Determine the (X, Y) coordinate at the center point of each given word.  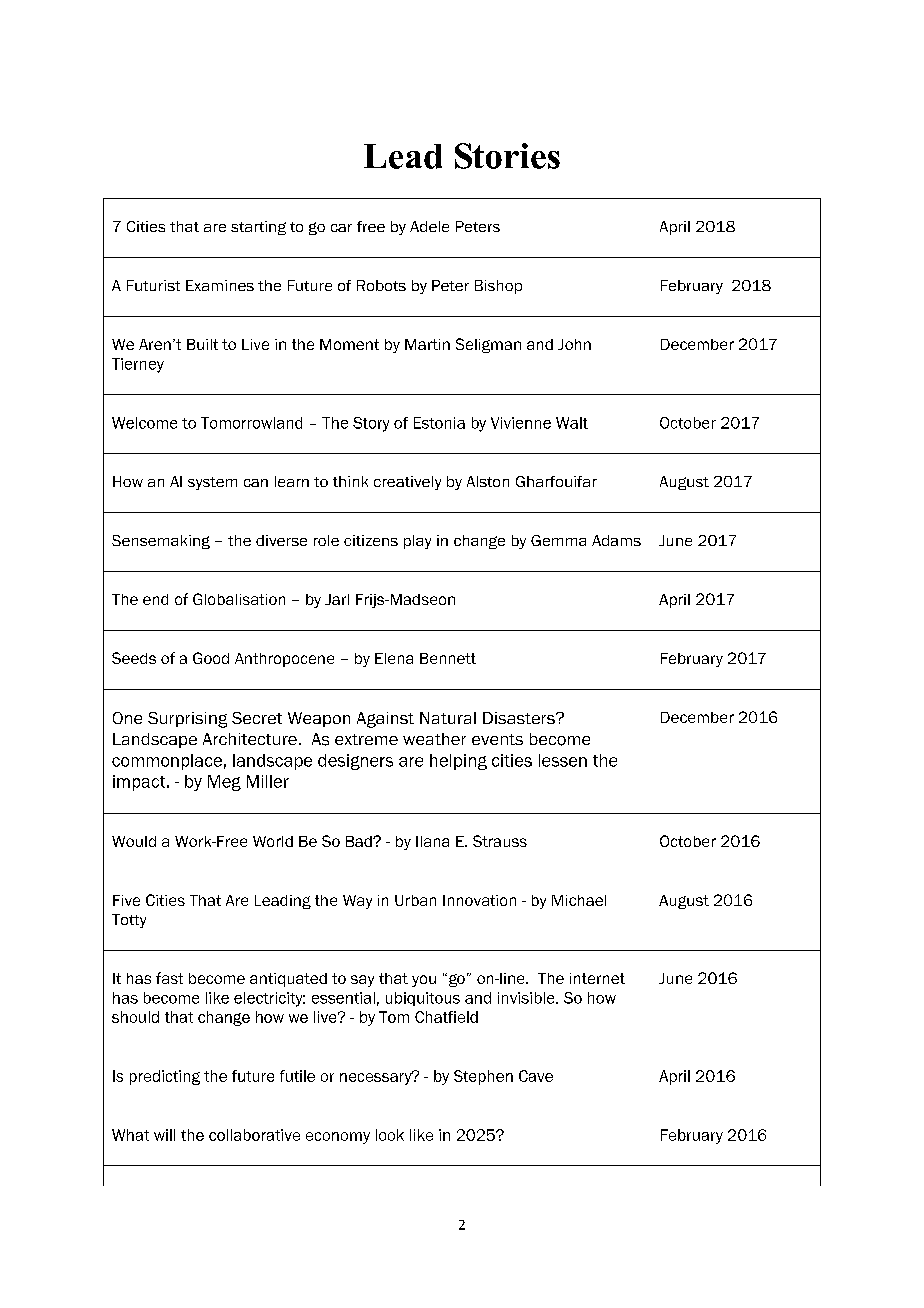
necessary (377, 1078)
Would (134, 841)
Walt (572, 423)
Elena (394, 658)
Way (357, 902)
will (164, 1135)
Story (371, 424)
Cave (536, 1076)
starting (258, 228)
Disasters (520, 718)
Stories (507, 156)
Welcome (144, 423)
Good (211, 658)
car (341, 228)
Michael (579, 900)
